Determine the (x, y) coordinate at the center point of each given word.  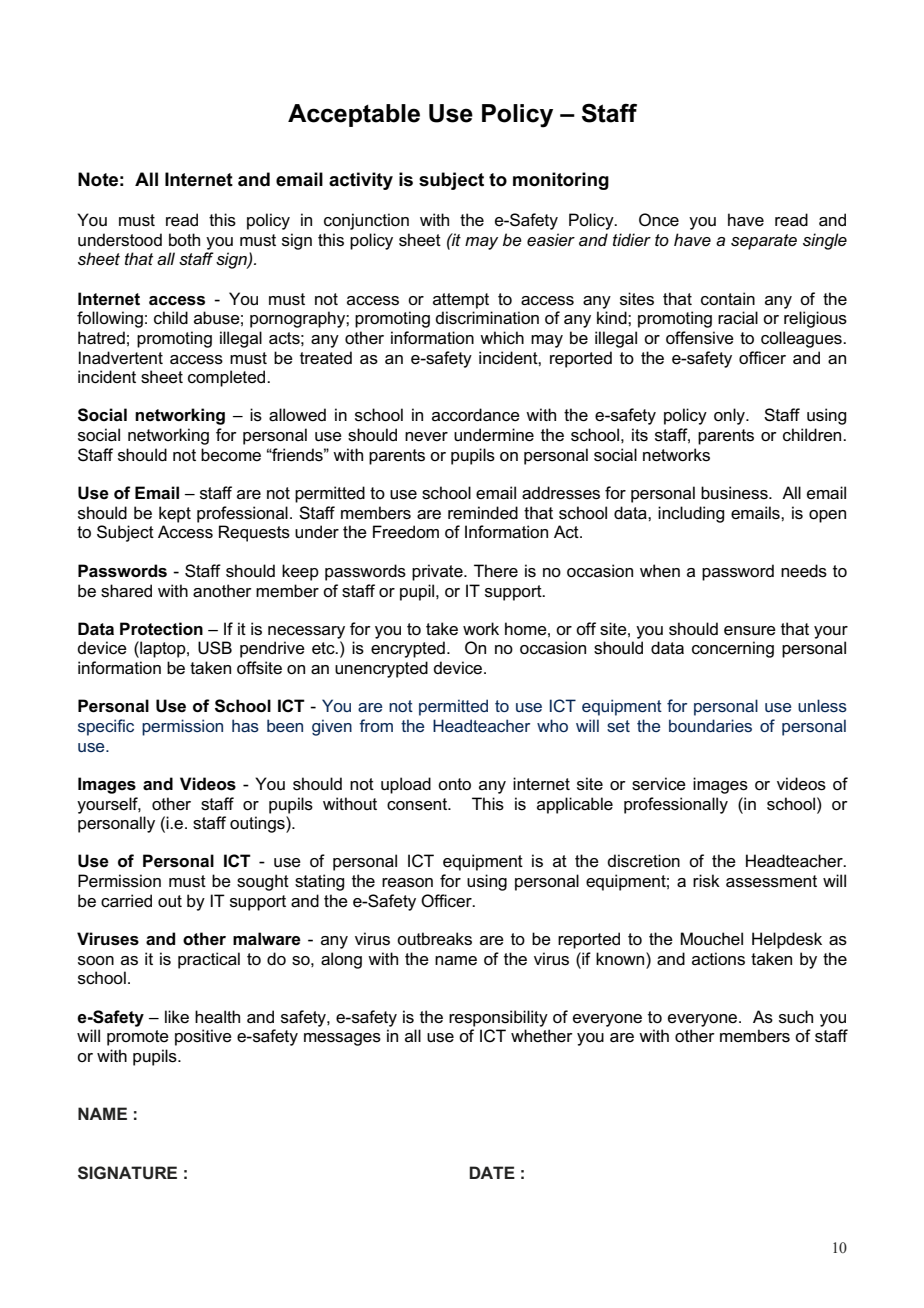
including (691, 514)
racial (738, 318)
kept (175, 514)
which (502, 337)
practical (209, 960)
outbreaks (434, 939)
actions (718, 959)
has (245, 725)
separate (764, 242)
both (184, 239)
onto (454, 784)
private (438, 572)
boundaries (710, 725)
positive (203, 1037)
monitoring (561, 181)
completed (228, 378)
